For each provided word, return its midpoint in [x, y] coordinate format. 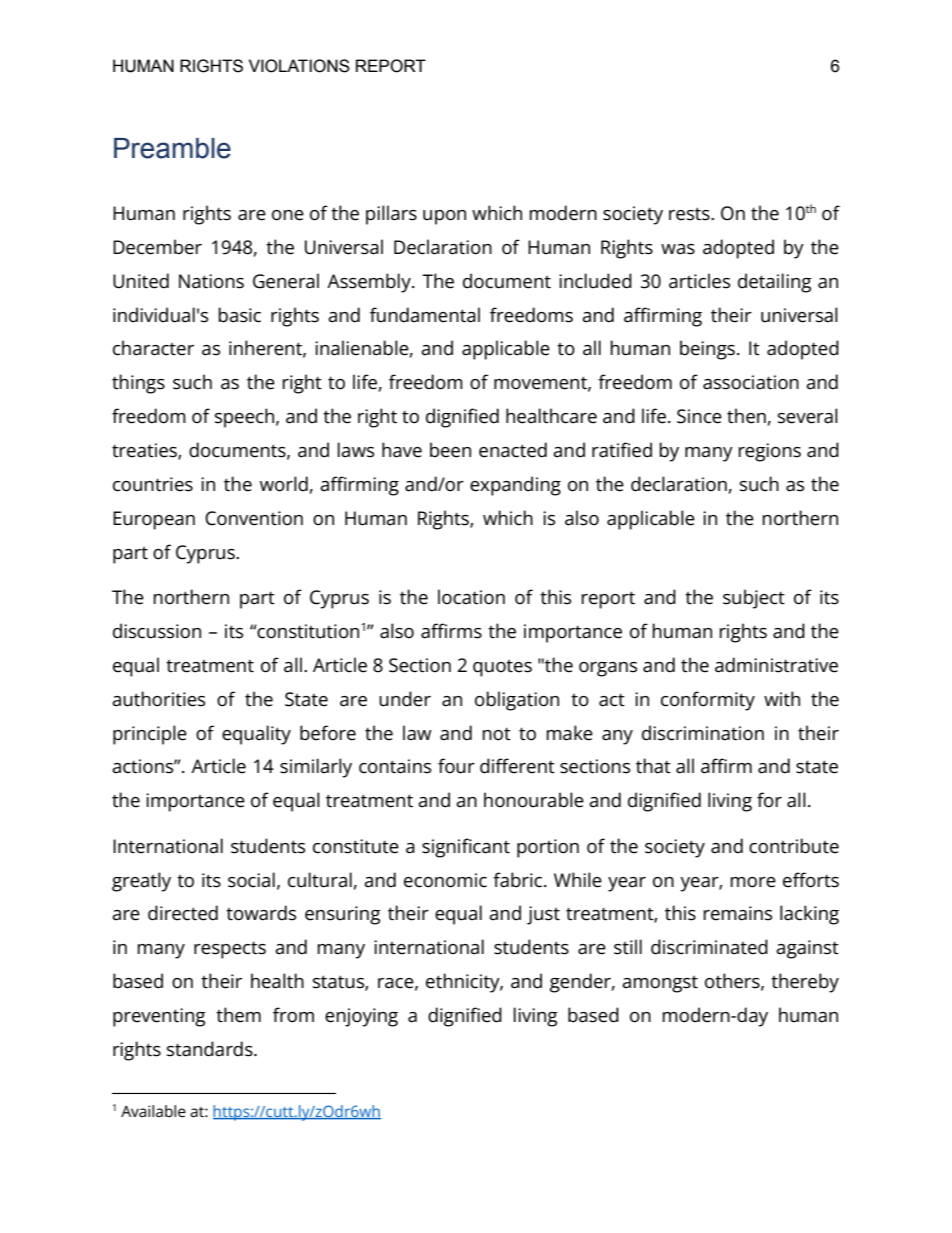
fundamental [425, 315]
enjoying [361, 1017]
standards [211, 1049]
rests [690, 214]
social [251, 880]
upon [444, 217]
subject [754, 599]
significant [466, 848]
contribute [794, 846]
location [471, 597]
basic [239, 315]
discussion [157, 631]
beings [707, 350]
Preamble [172, 148]
